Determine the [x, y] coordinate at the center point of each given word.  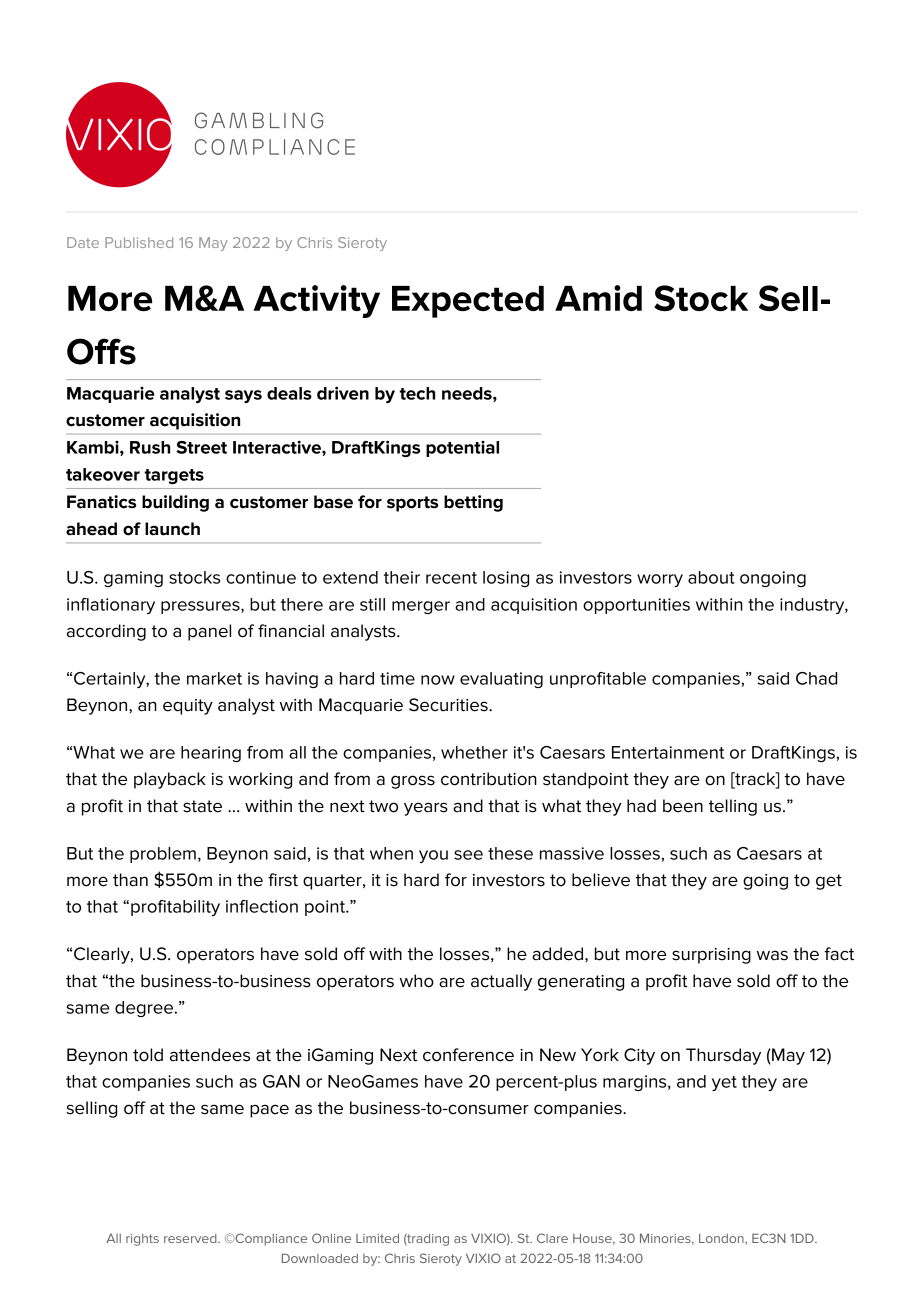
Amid [598, 298]
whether [474, 752]
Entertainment [668, 752]
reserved [191, 1238]
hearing [211, 754]
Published [139, 242]
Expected [468, 302]
